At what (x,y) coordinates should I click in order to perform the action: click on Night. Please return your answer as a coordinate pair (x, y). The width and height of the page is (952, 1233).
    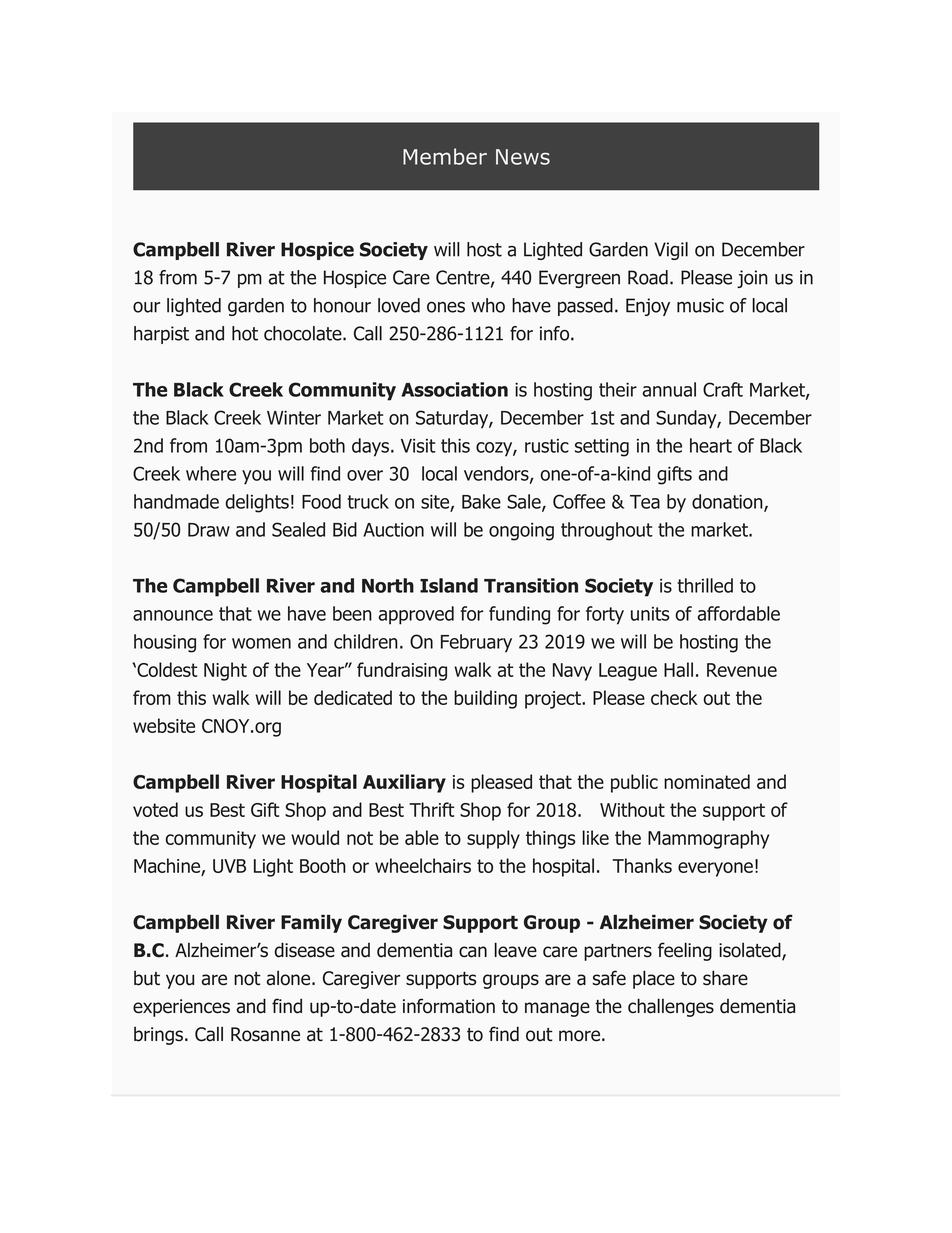
    Looking at the image, I should click on (225, 671).
